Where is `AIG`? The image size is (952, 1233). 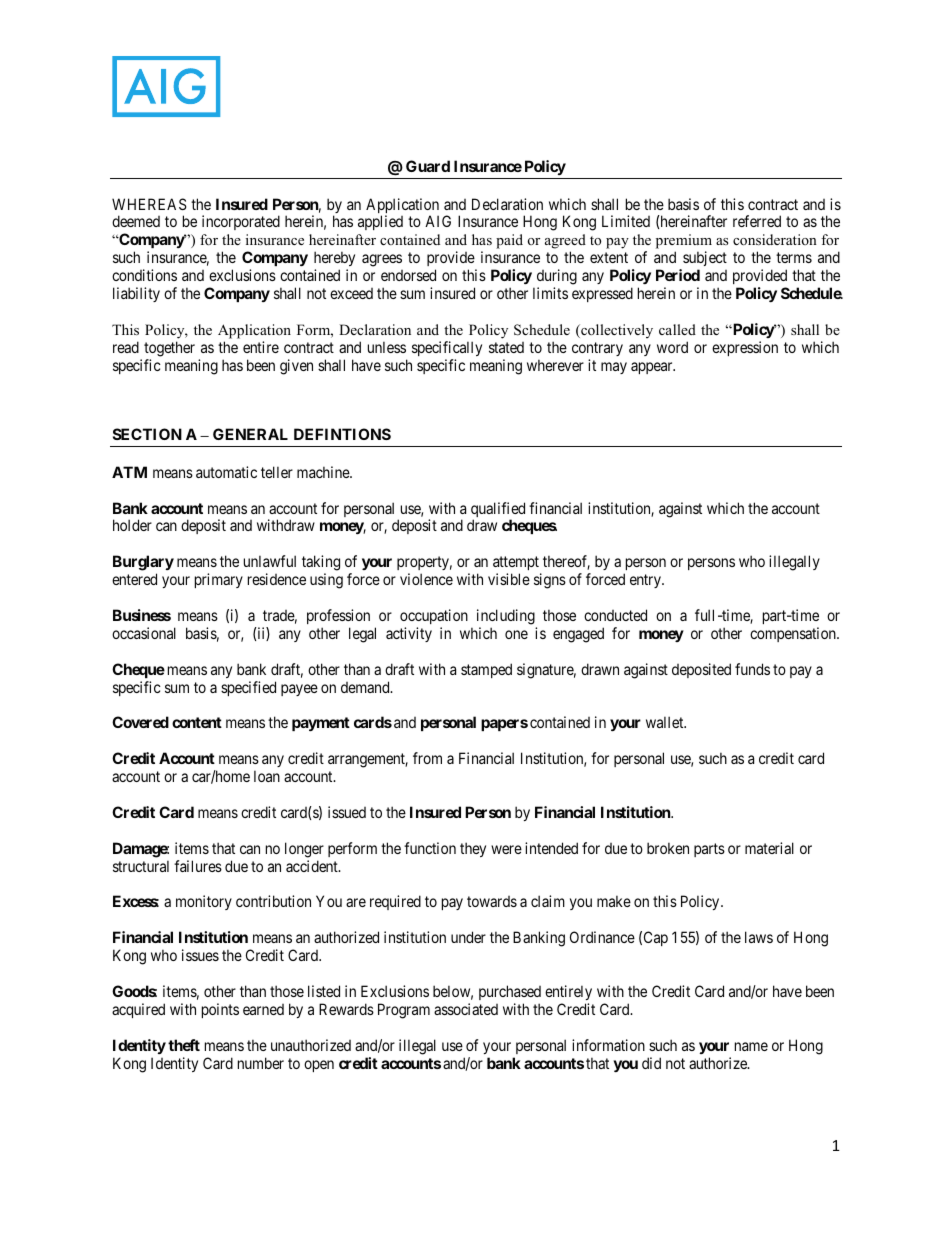
AIG is located at coordinates (438, 221).
